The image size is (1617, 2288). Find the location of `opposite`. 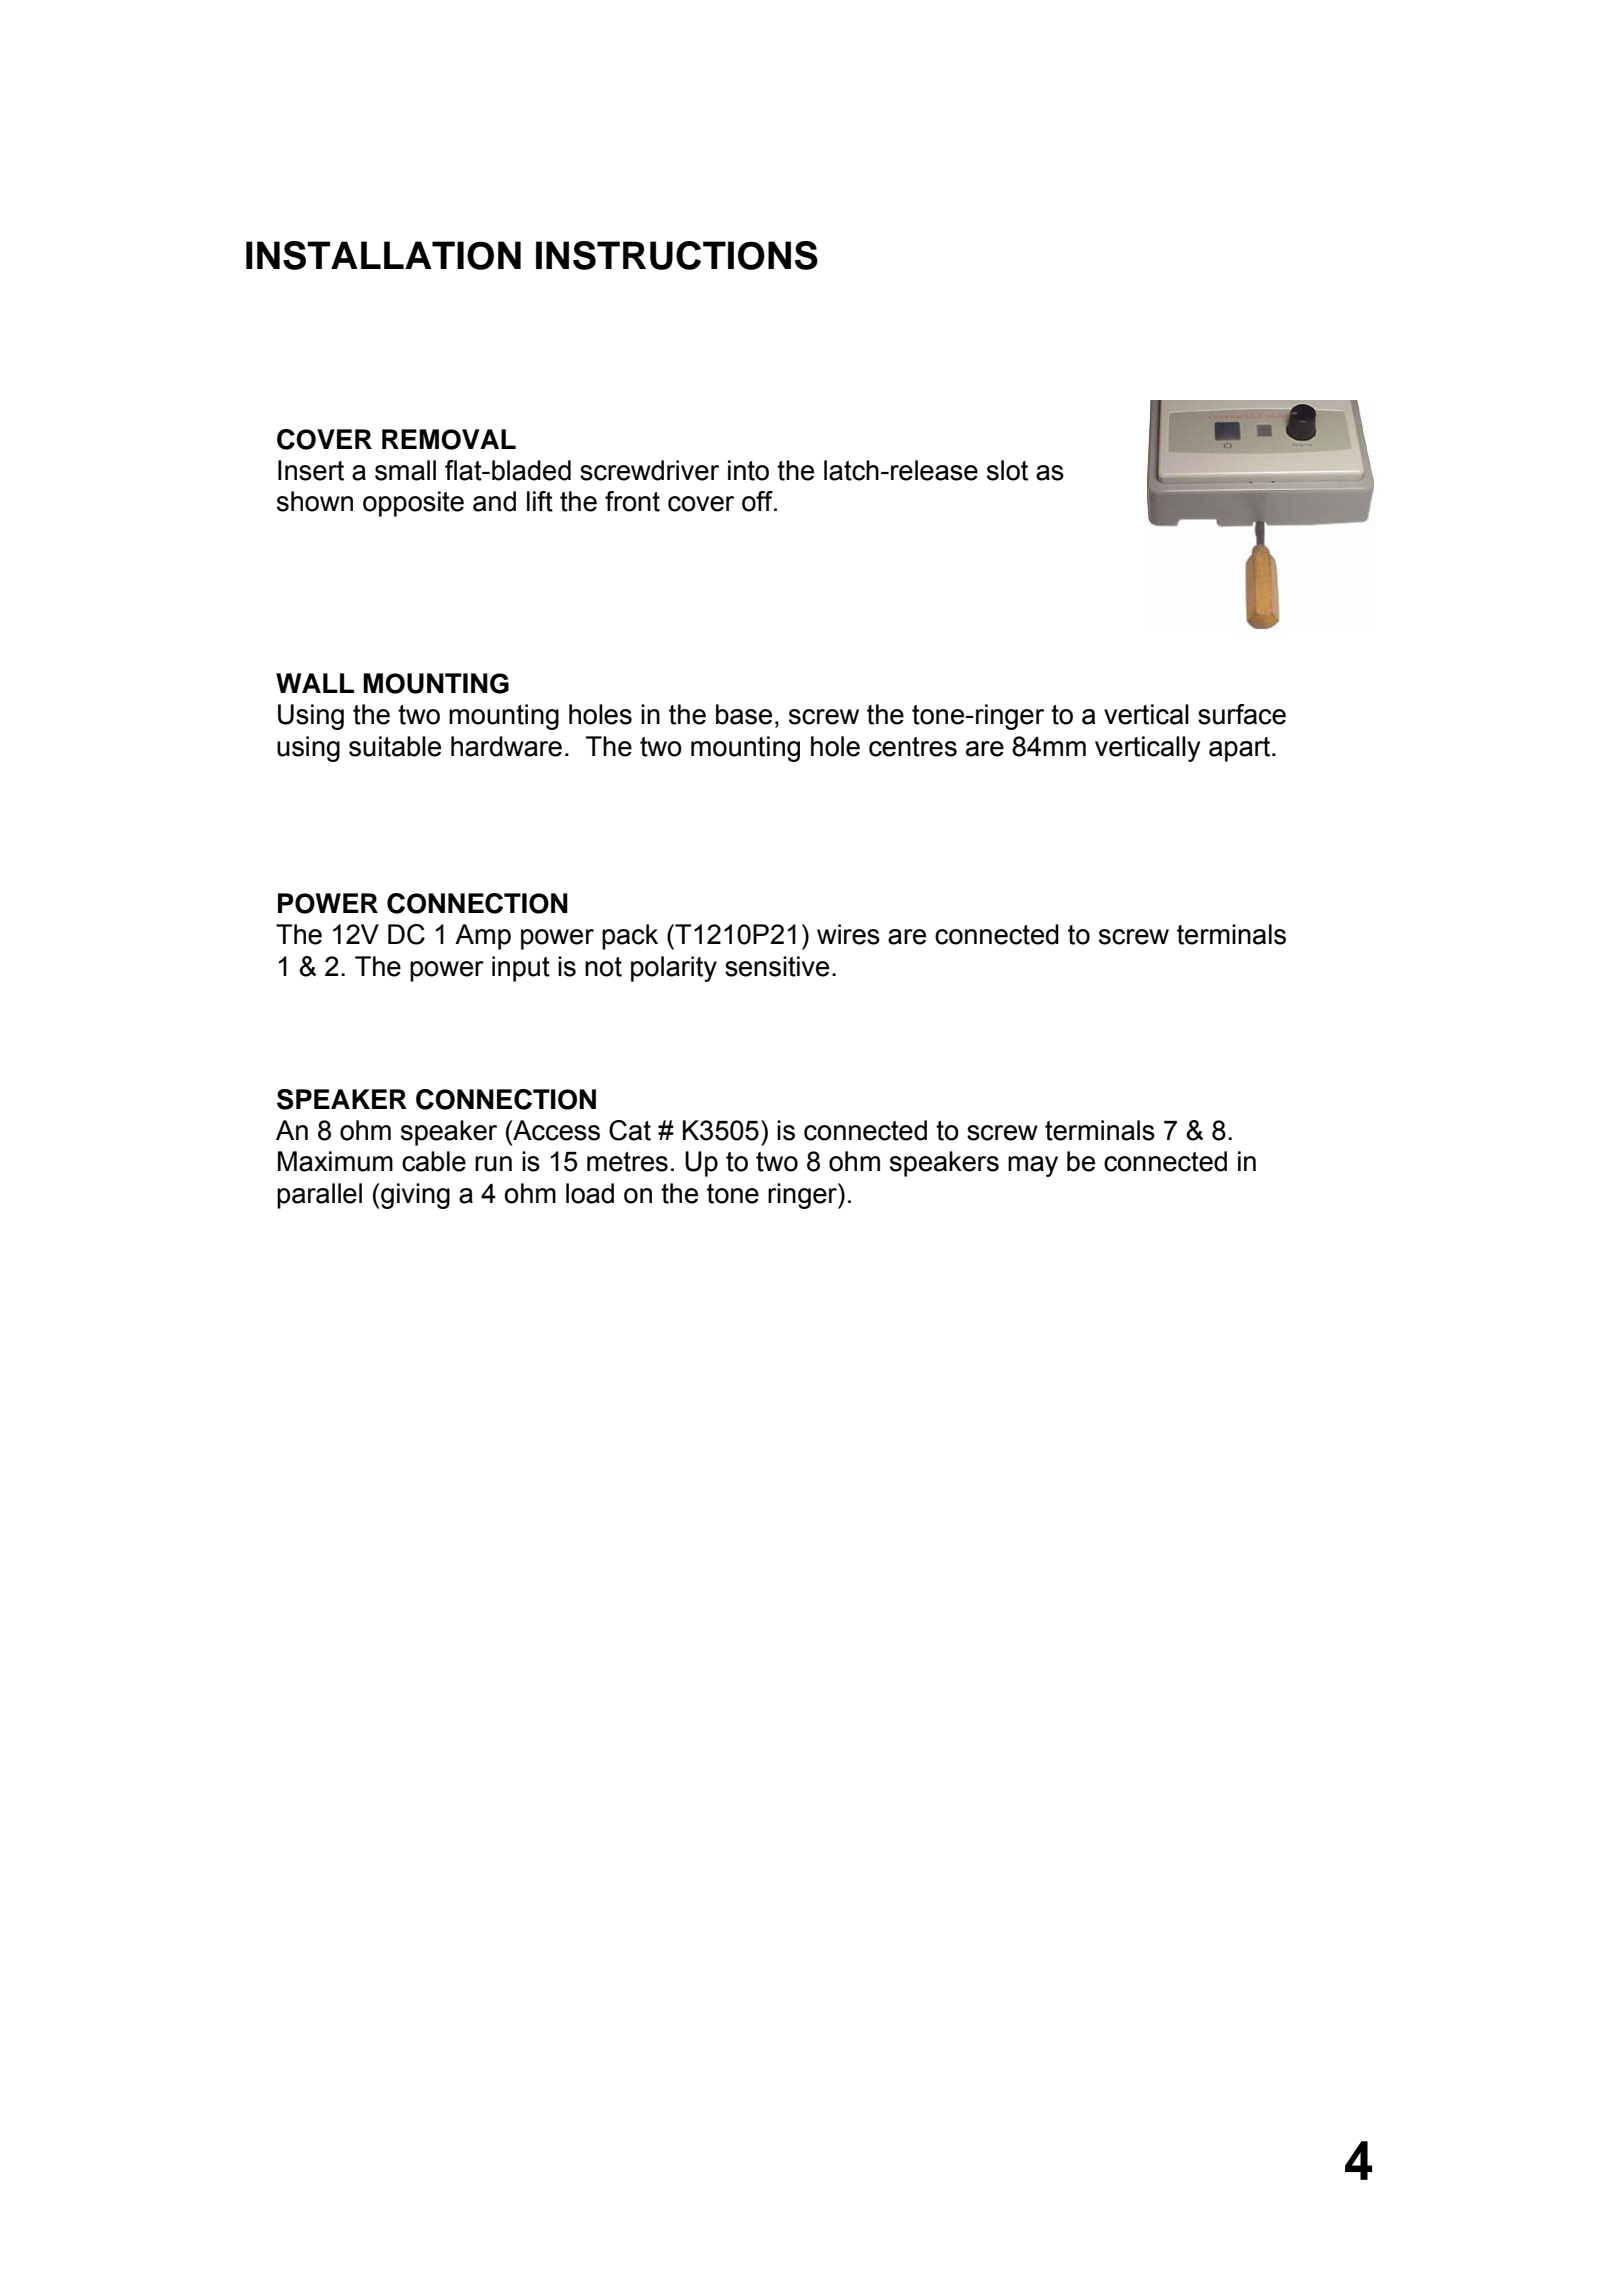

opposite is located at coordinates (413, 504).
